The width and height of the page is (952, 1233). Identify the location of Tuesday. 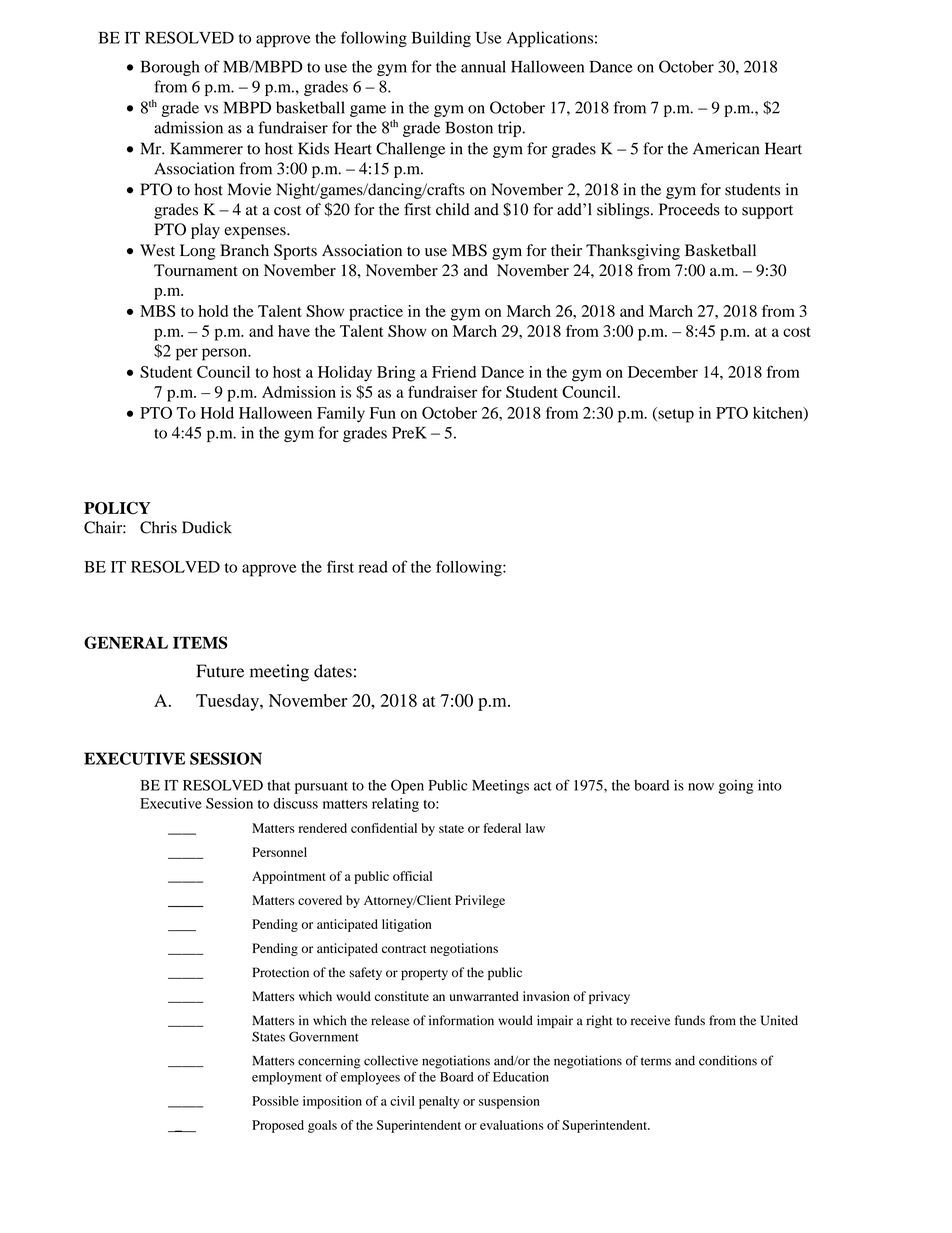
(228, 702).
